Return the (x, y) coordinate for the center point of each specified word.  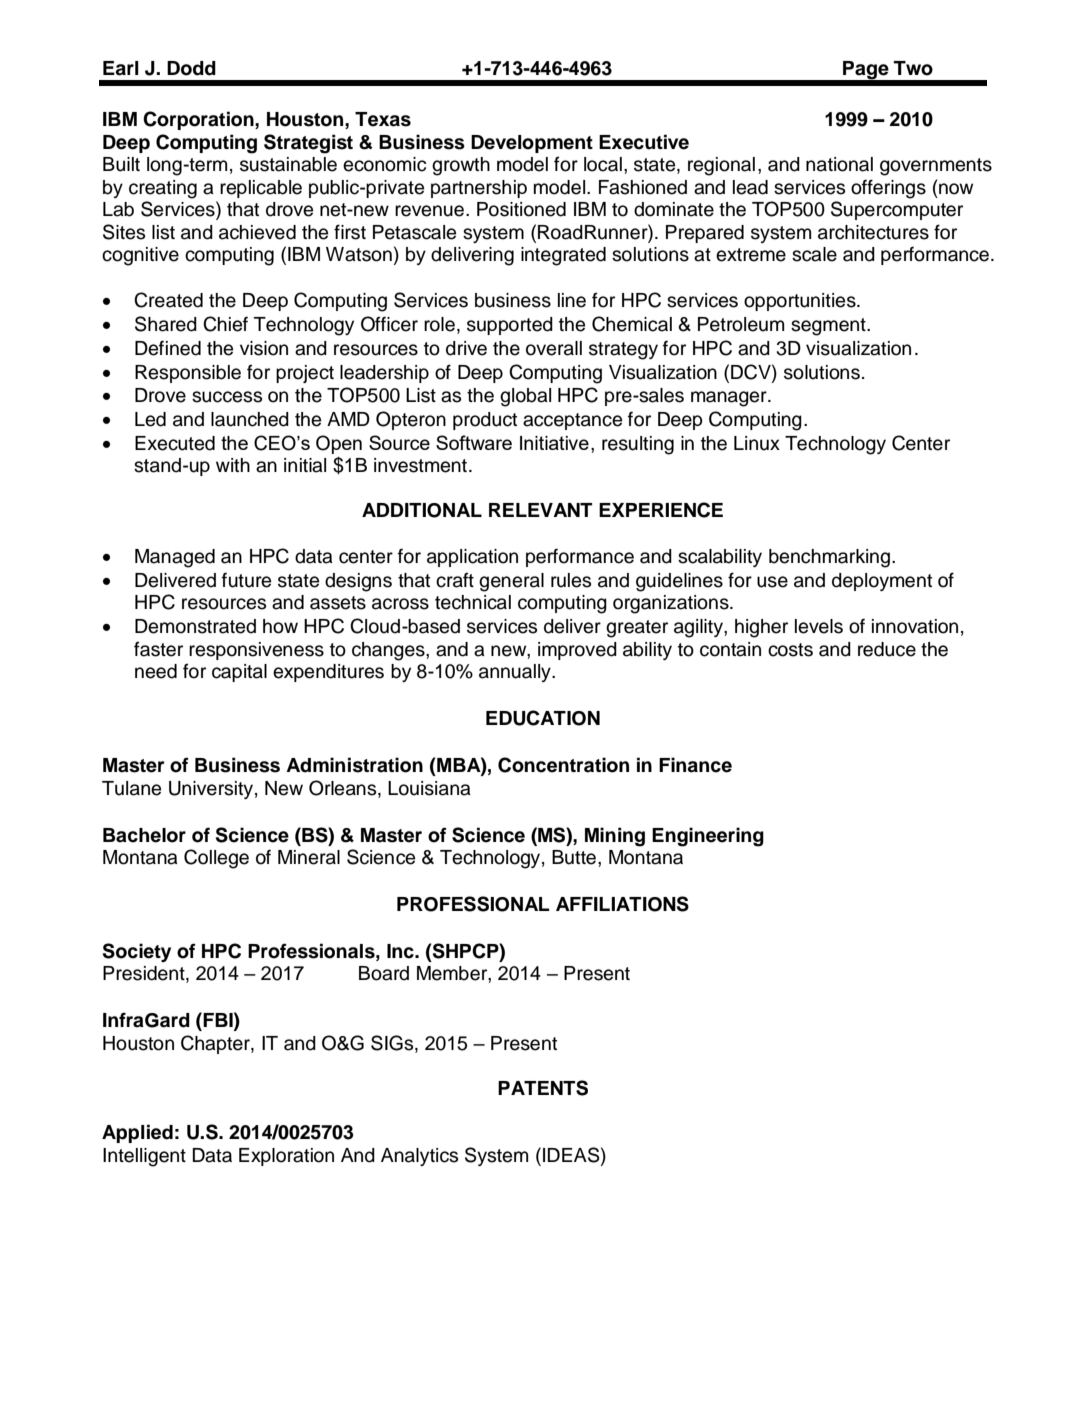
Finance (695, 765)
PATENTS (543, 1088)
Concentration (563, 765)
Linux (757, 443)
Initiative (554, 443)
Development (532, 144)
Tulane (131, 788)
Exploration (286, 1157)
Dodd (191, 68)
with (233, 465)
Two (913, 68)
